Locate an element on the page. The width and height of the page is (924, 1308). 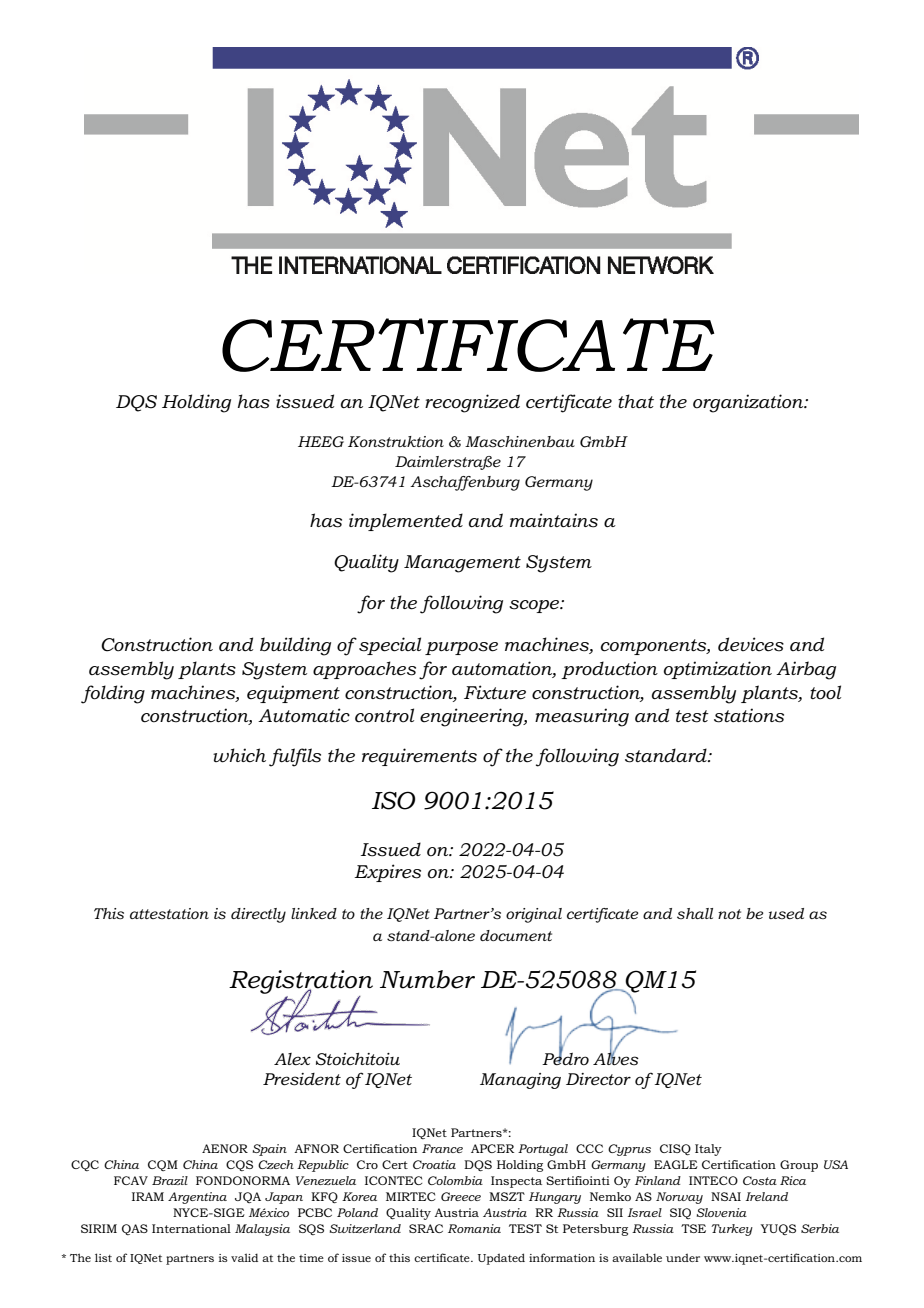
organization is located at coordinates (749, 403).
